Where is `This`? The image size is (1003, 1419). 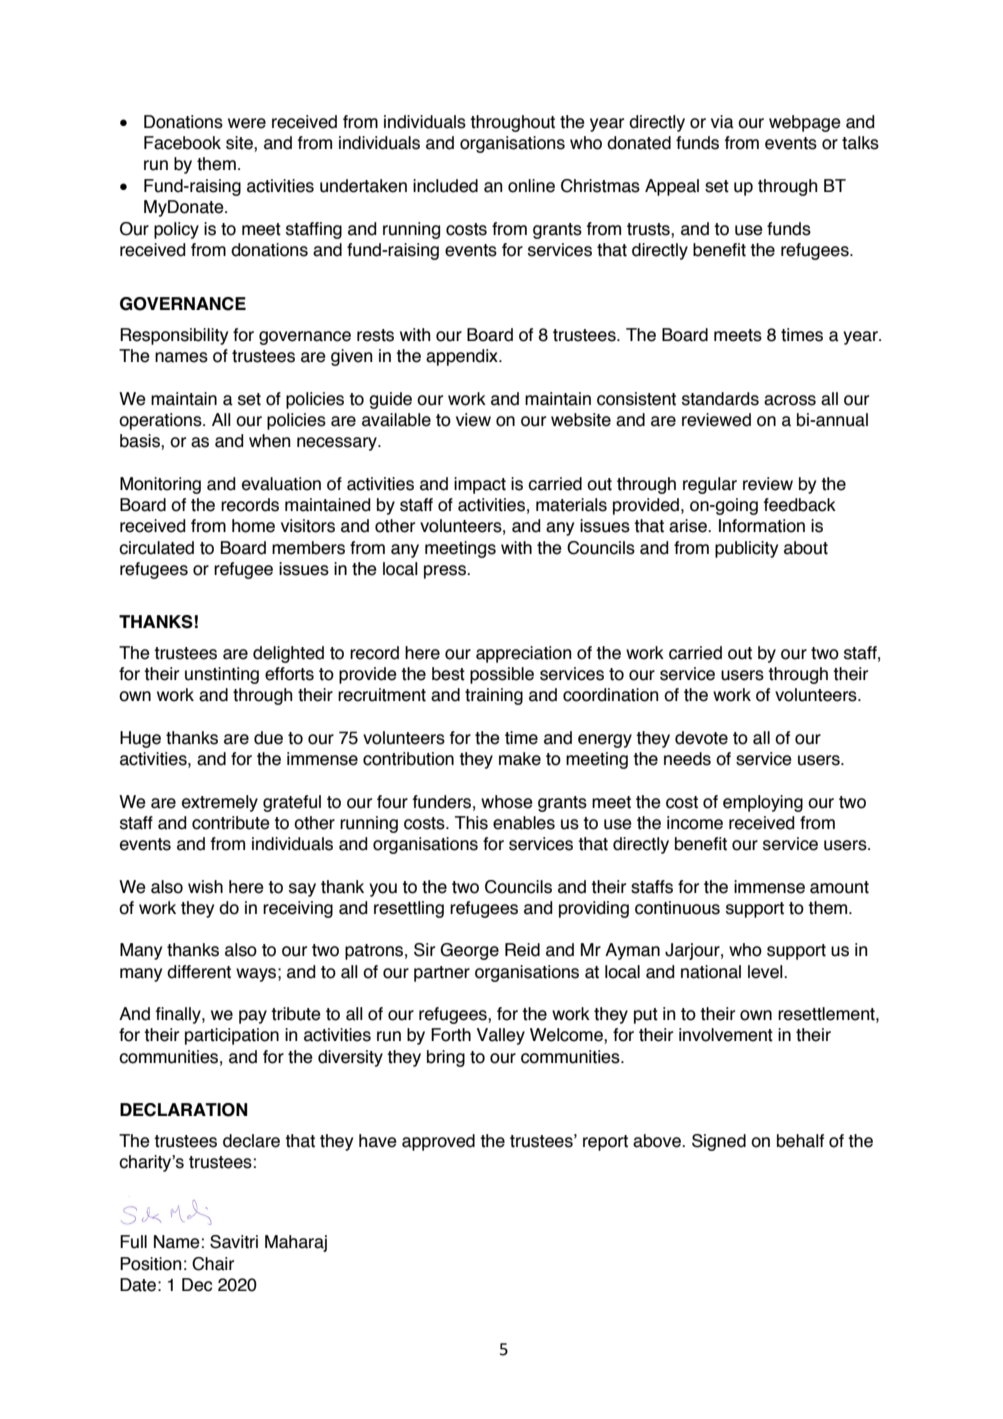
This is located at coordinates (471, 823).
